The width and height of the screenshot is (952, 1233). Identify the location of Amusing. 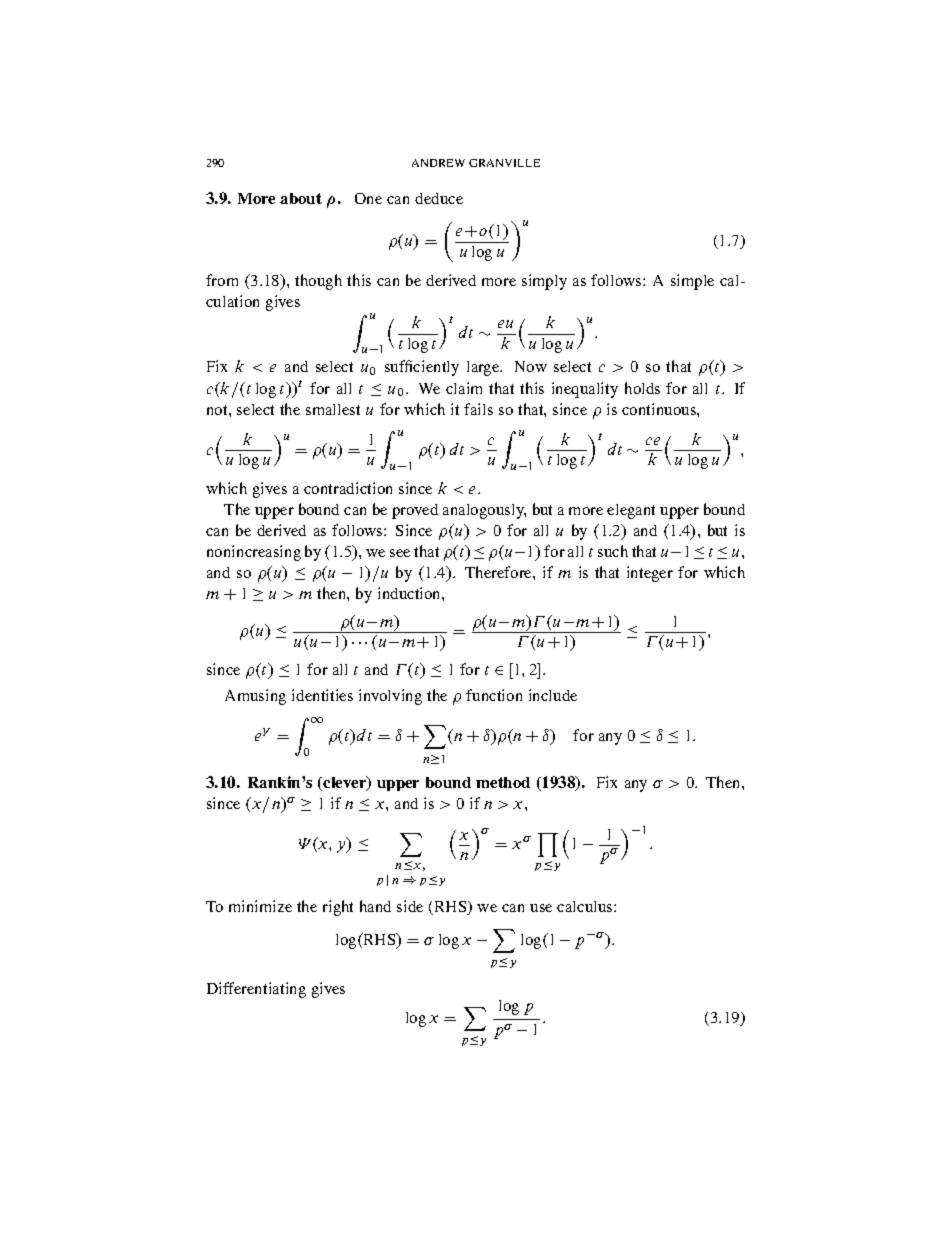
(255, 697).
